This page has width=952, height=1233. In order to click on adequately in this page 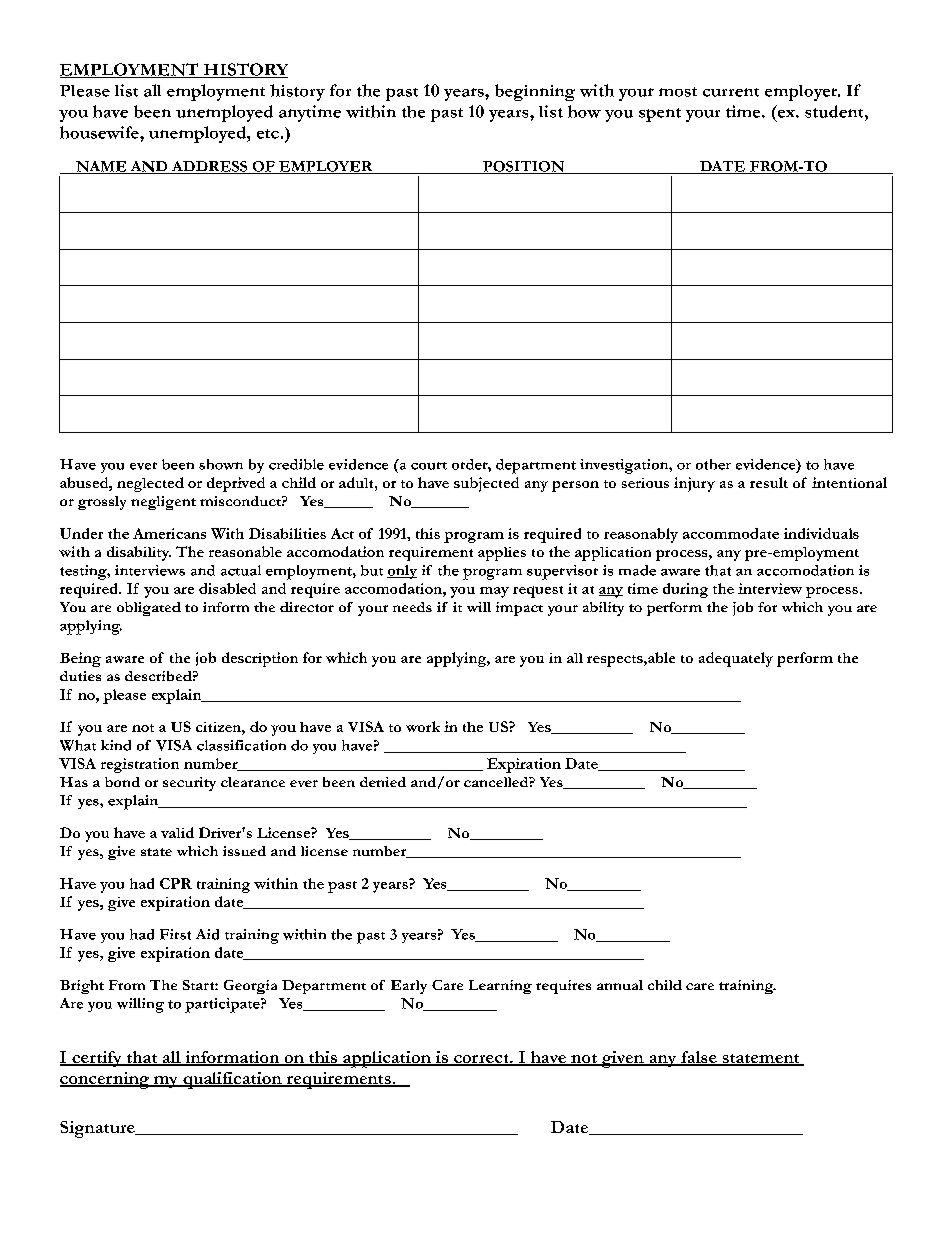, I will do `click(736, 659)`.
